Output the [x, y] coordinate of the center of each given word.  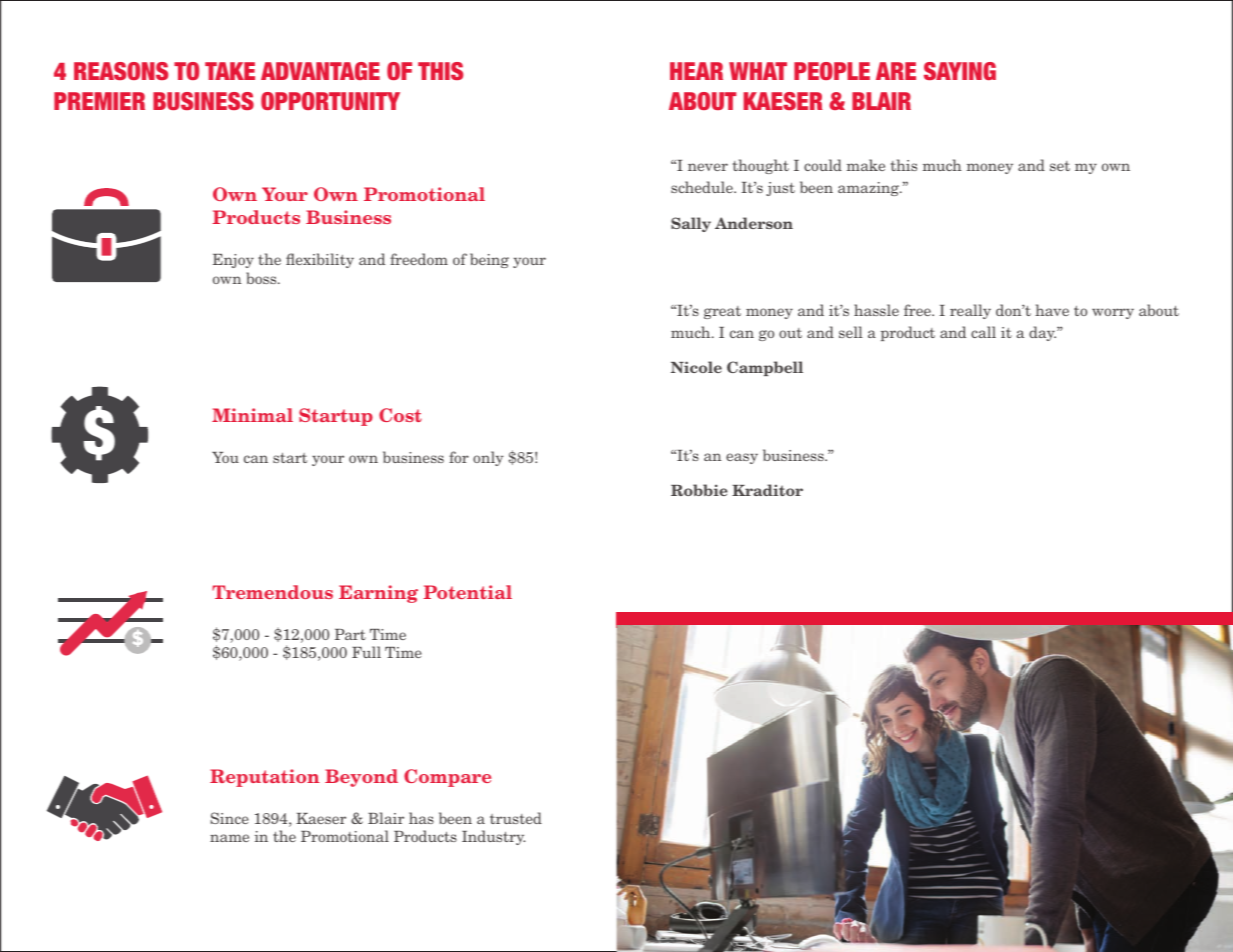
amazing [870, 189]
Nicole [696, 367]
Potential [468, 592]
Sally [691, 224]
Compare [447, 778]
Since [229, 818]
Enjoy [233, 261]
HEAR [696, 71]
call [983, 332]
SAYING [960, 71]
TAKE [230, 71]
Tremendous [272, 592]
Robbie [699, 490]
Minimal [252, 415]
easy [742, 458]
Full [366, 652]
